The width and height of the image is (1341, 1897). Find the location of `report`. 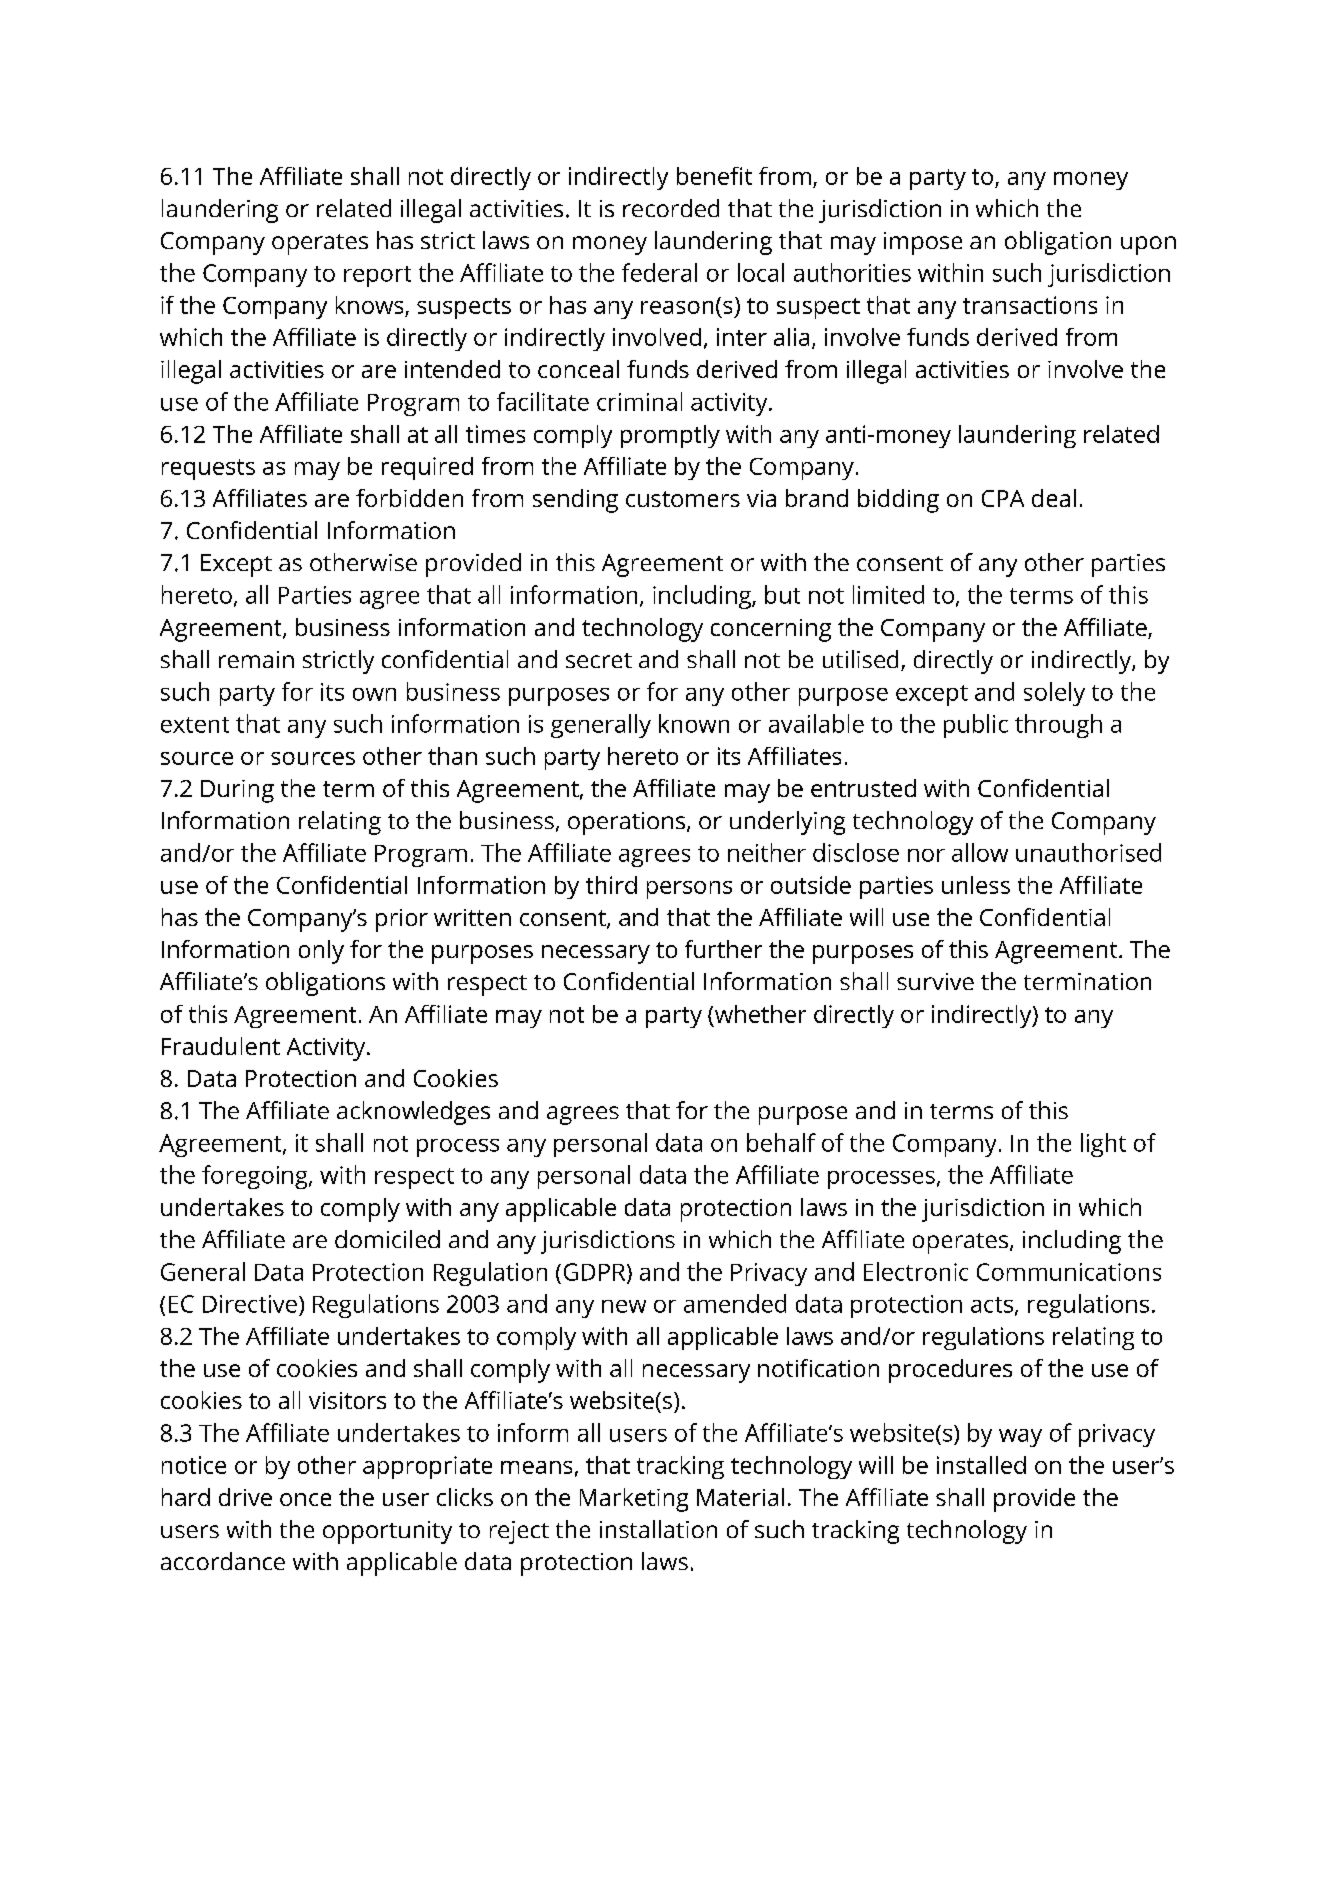

report is located at coordinates (377, 276).
